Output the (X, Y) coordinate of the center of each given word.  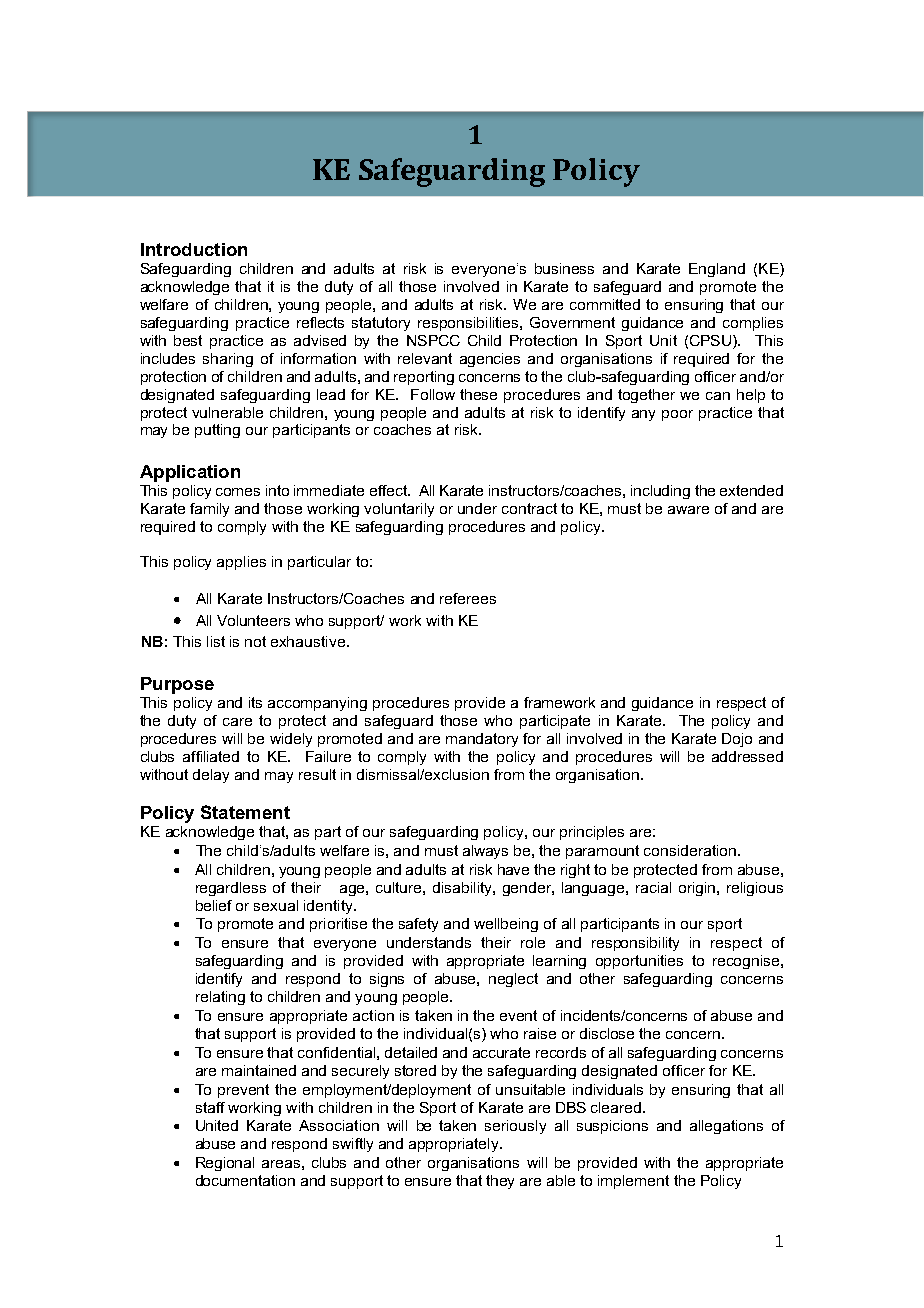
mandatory (482, 740)
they (500, 1182)
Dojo (737, 740)
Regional (225, 1164)
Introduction (194, 249)
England (717, 270)
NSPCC (433, 340)
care (237, 722)
